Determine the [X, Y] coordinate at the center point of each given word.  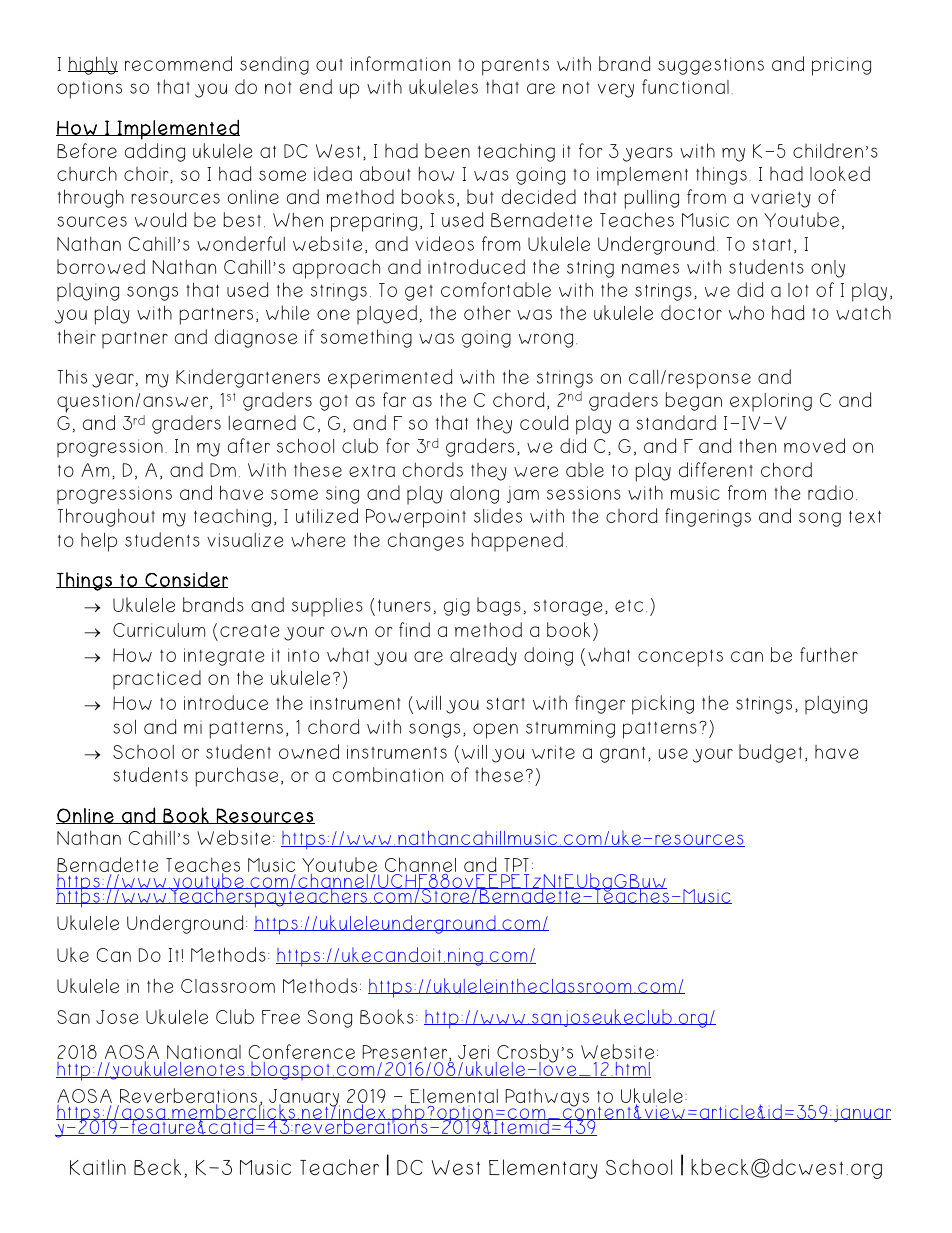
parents [515, 67]
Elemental [454, 1096]
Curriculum [159, 630]
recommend [178, 63]
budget [770, 753]
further [829, 654]
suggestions [711, 66]
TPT [515, 866]
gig [457, 607]
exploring [771, 402]
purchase [236, 777]
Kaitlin [98, 1167]
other [487, 312]
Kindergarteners [248, 378]
